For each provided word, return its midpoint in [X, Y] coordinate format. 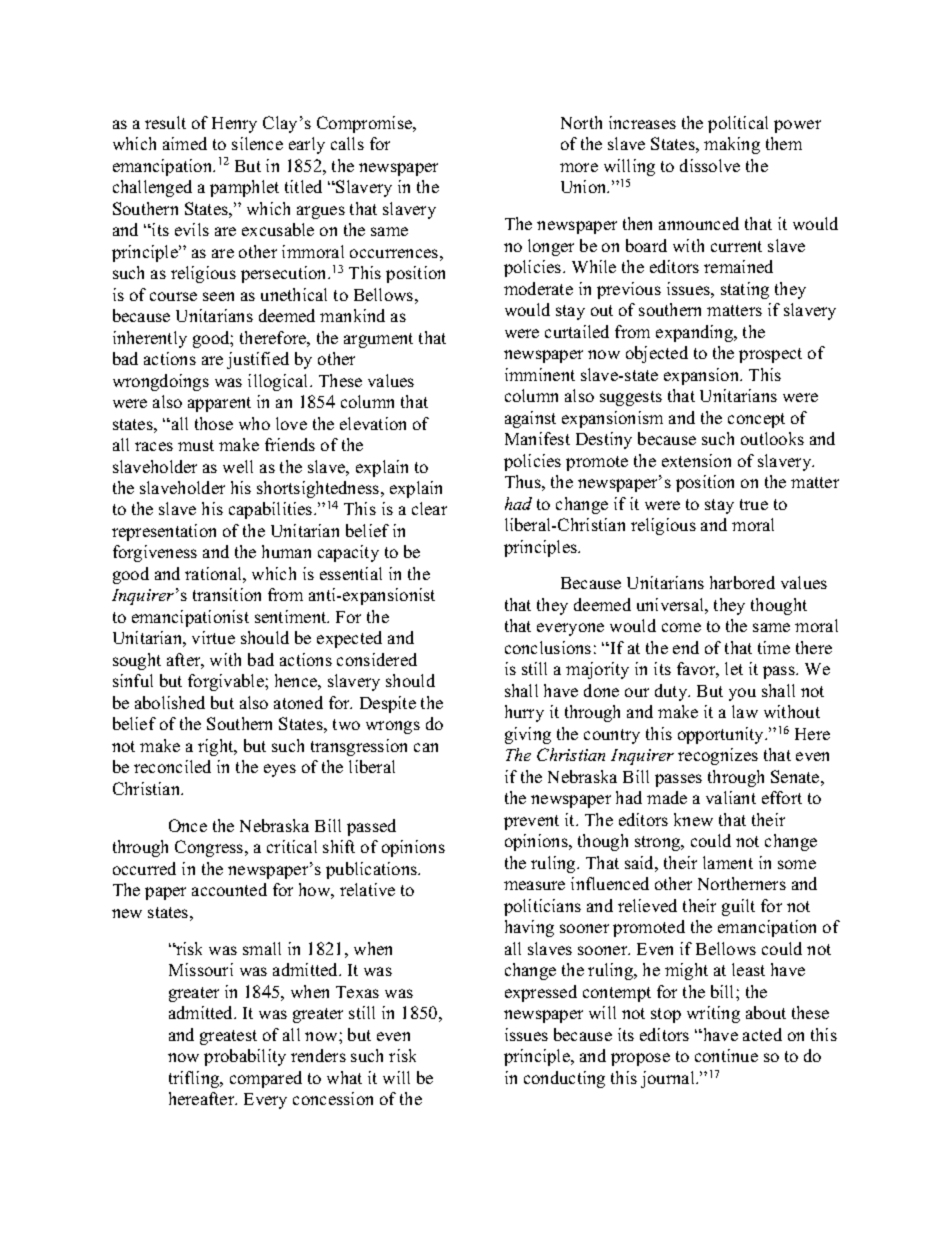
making [732, 145]
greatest [228, 1037]
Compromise [366, 124]
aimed [185, 143]
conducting [564, 1079]
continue [726, 1055]
